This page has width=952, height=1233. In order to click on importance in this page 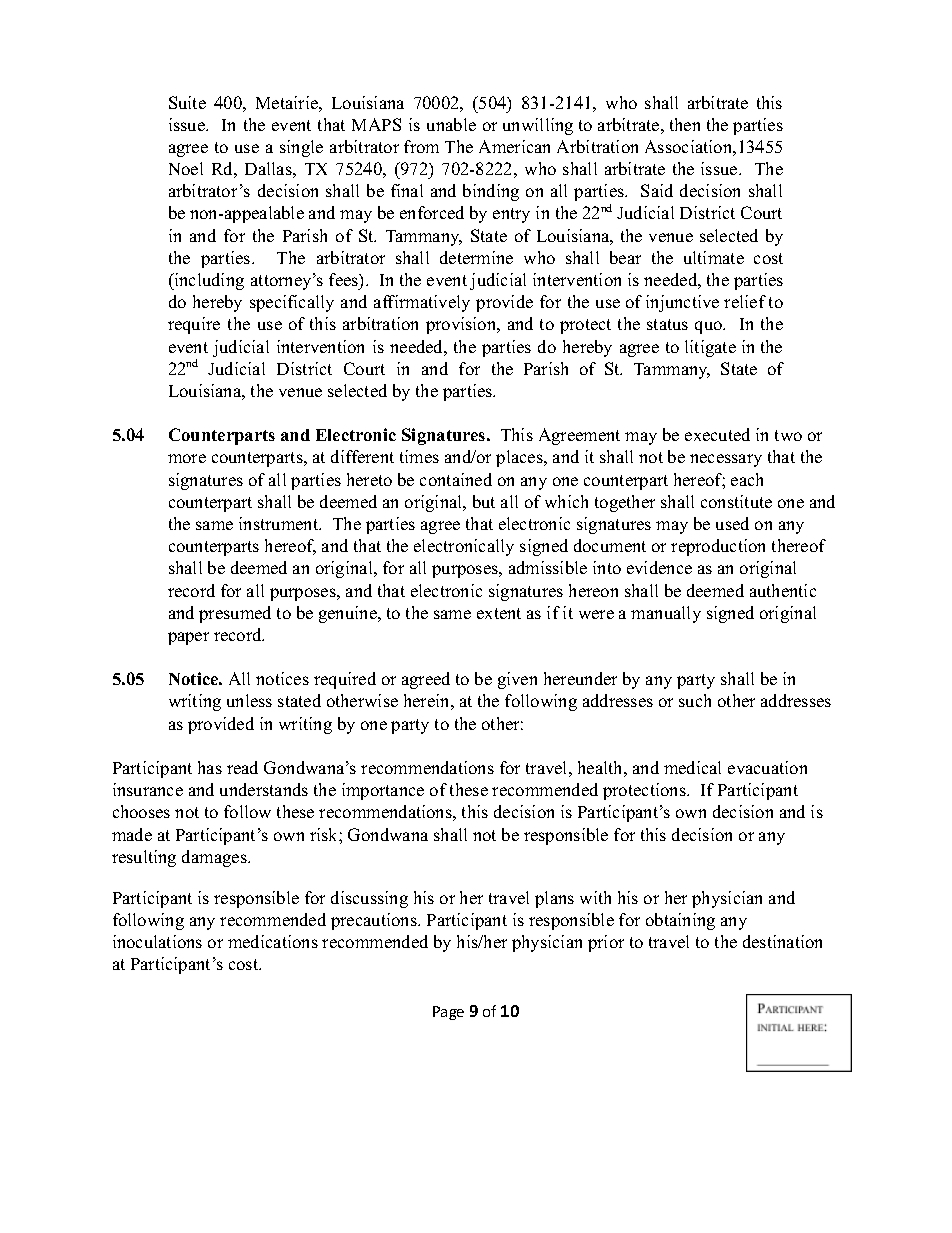, I will do `click(383, 791)`.
